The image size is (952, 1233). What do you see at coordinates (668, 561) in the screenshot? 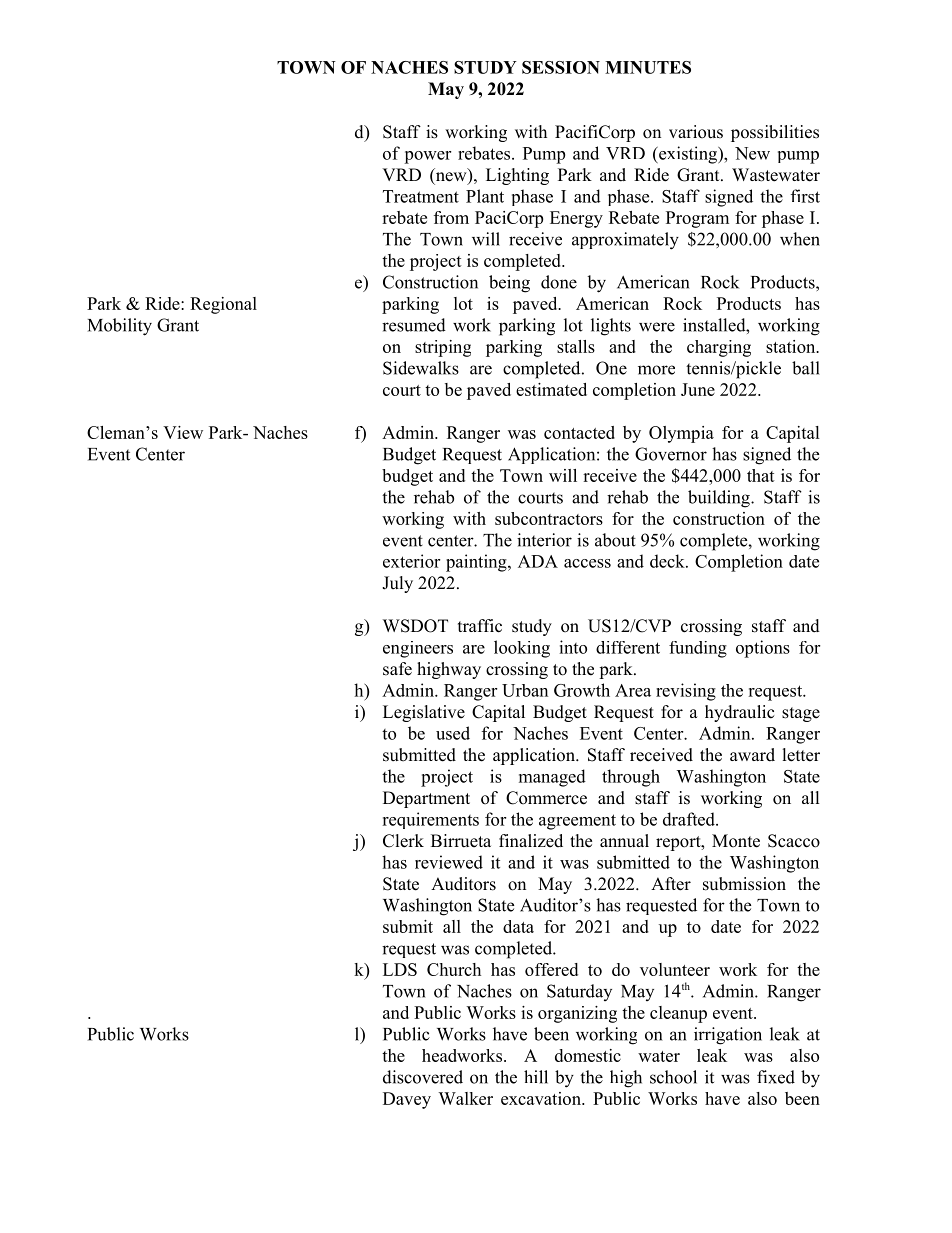
I see `deck` at bounding box center [668, 561].
